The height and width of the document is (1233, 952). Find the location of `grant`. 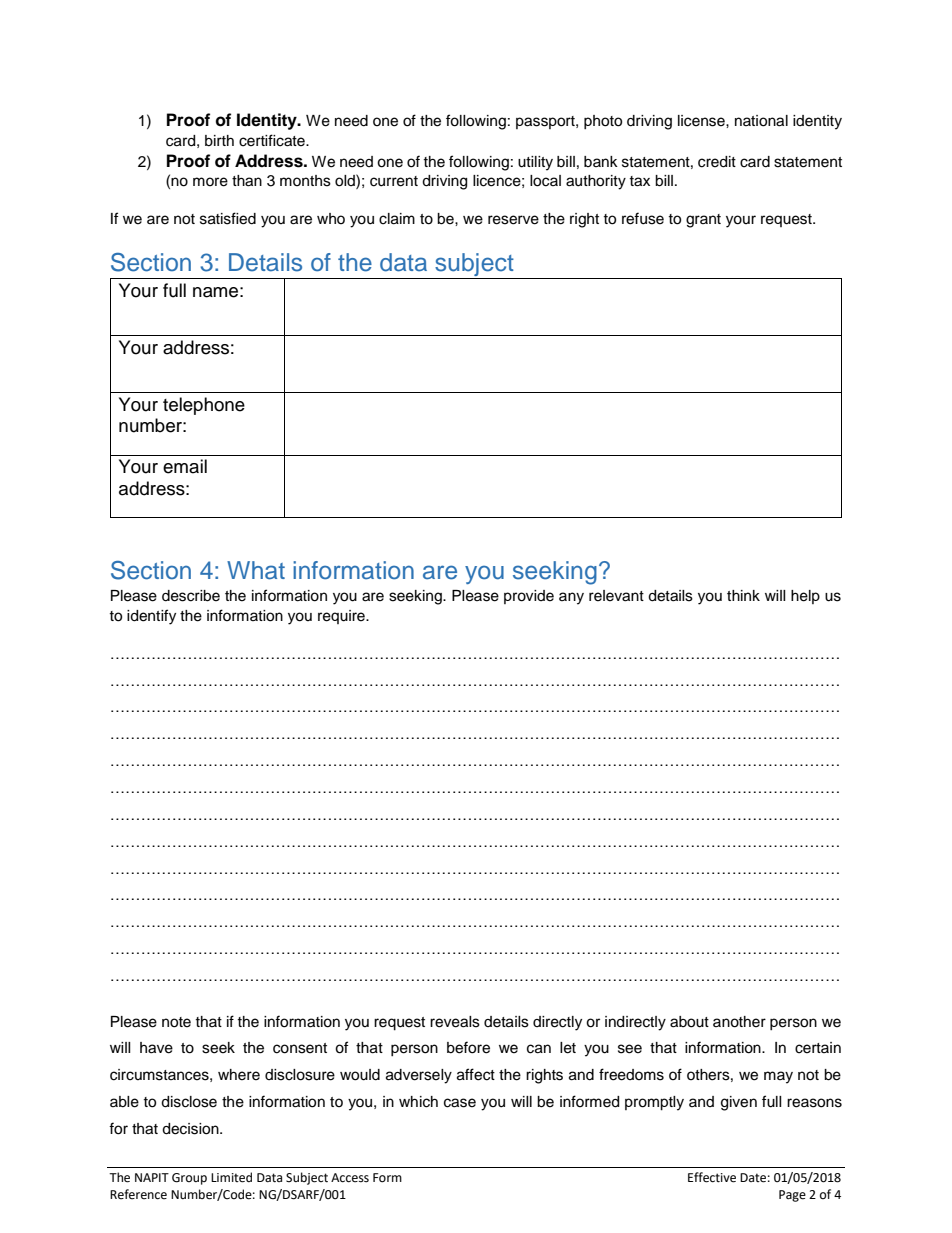

grant is located at coordinates (703, 221).
